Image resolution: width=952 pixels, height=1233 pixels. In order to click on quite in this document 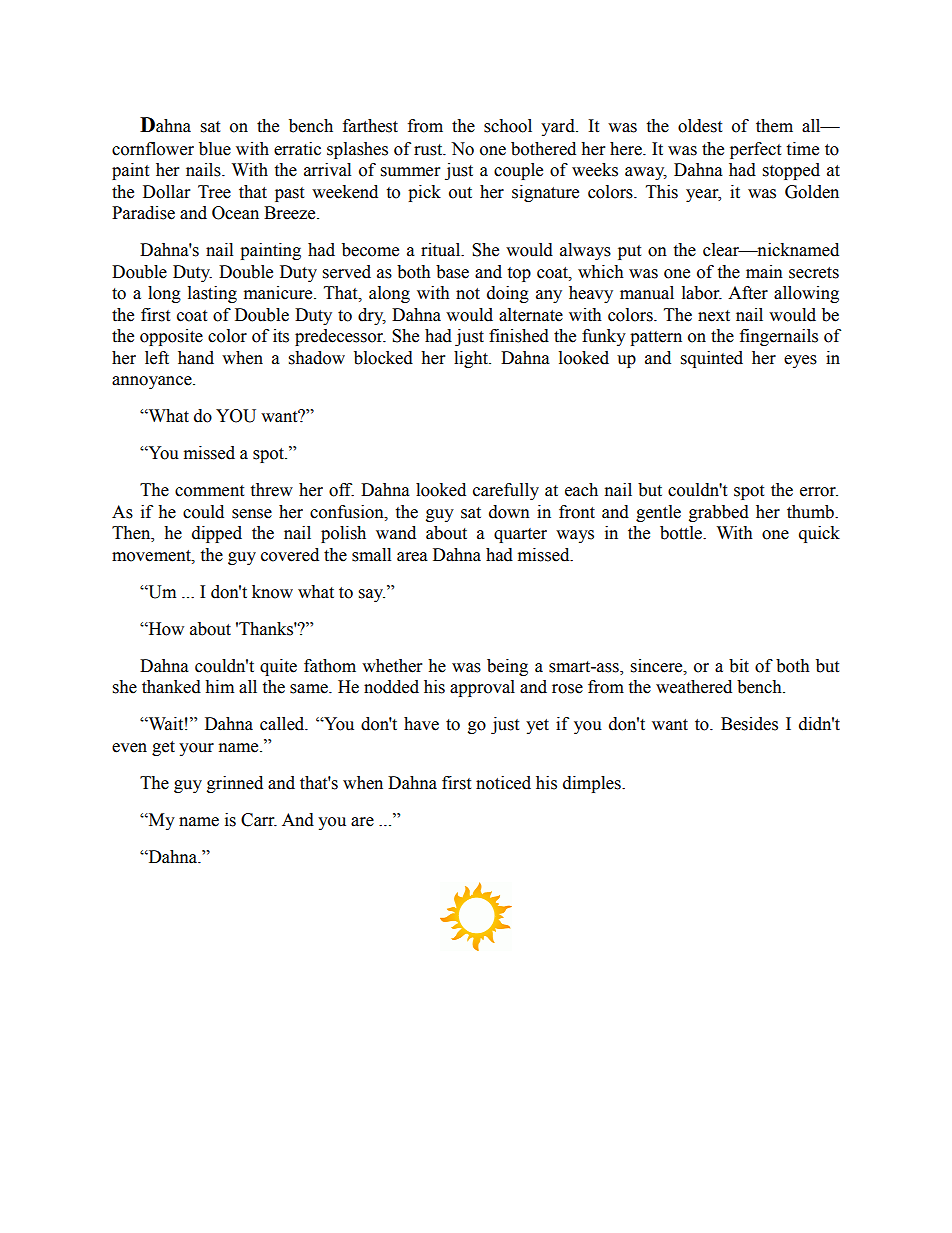, I will do `click(278, 667)`.
